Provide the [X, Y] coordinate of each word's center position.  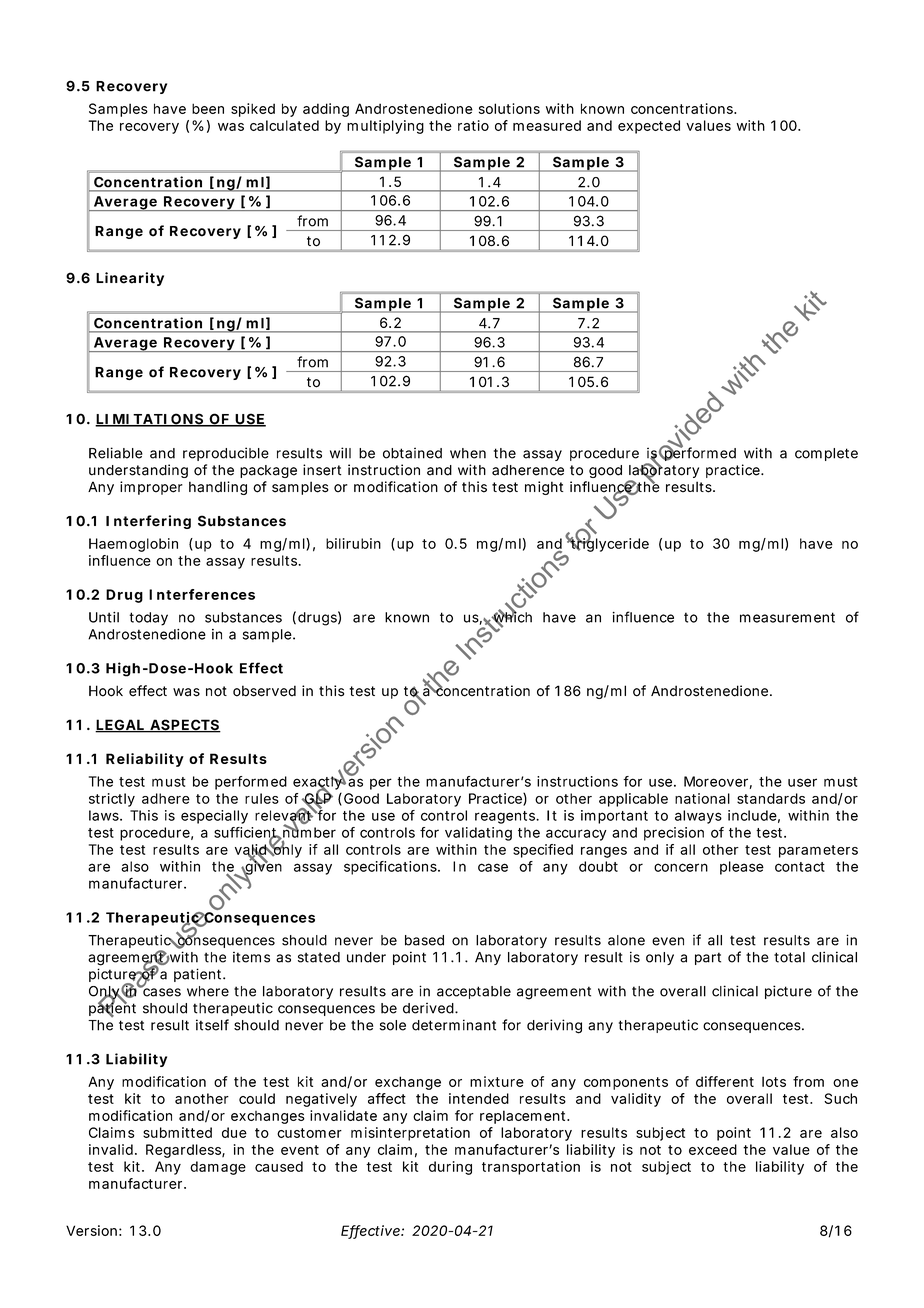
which [511, 617]
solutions [509, 108]
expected [649, 127]
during [450, 1168]
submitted [177, 1132]
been [208, 108]
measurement [787, 617]
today [148, 619]
